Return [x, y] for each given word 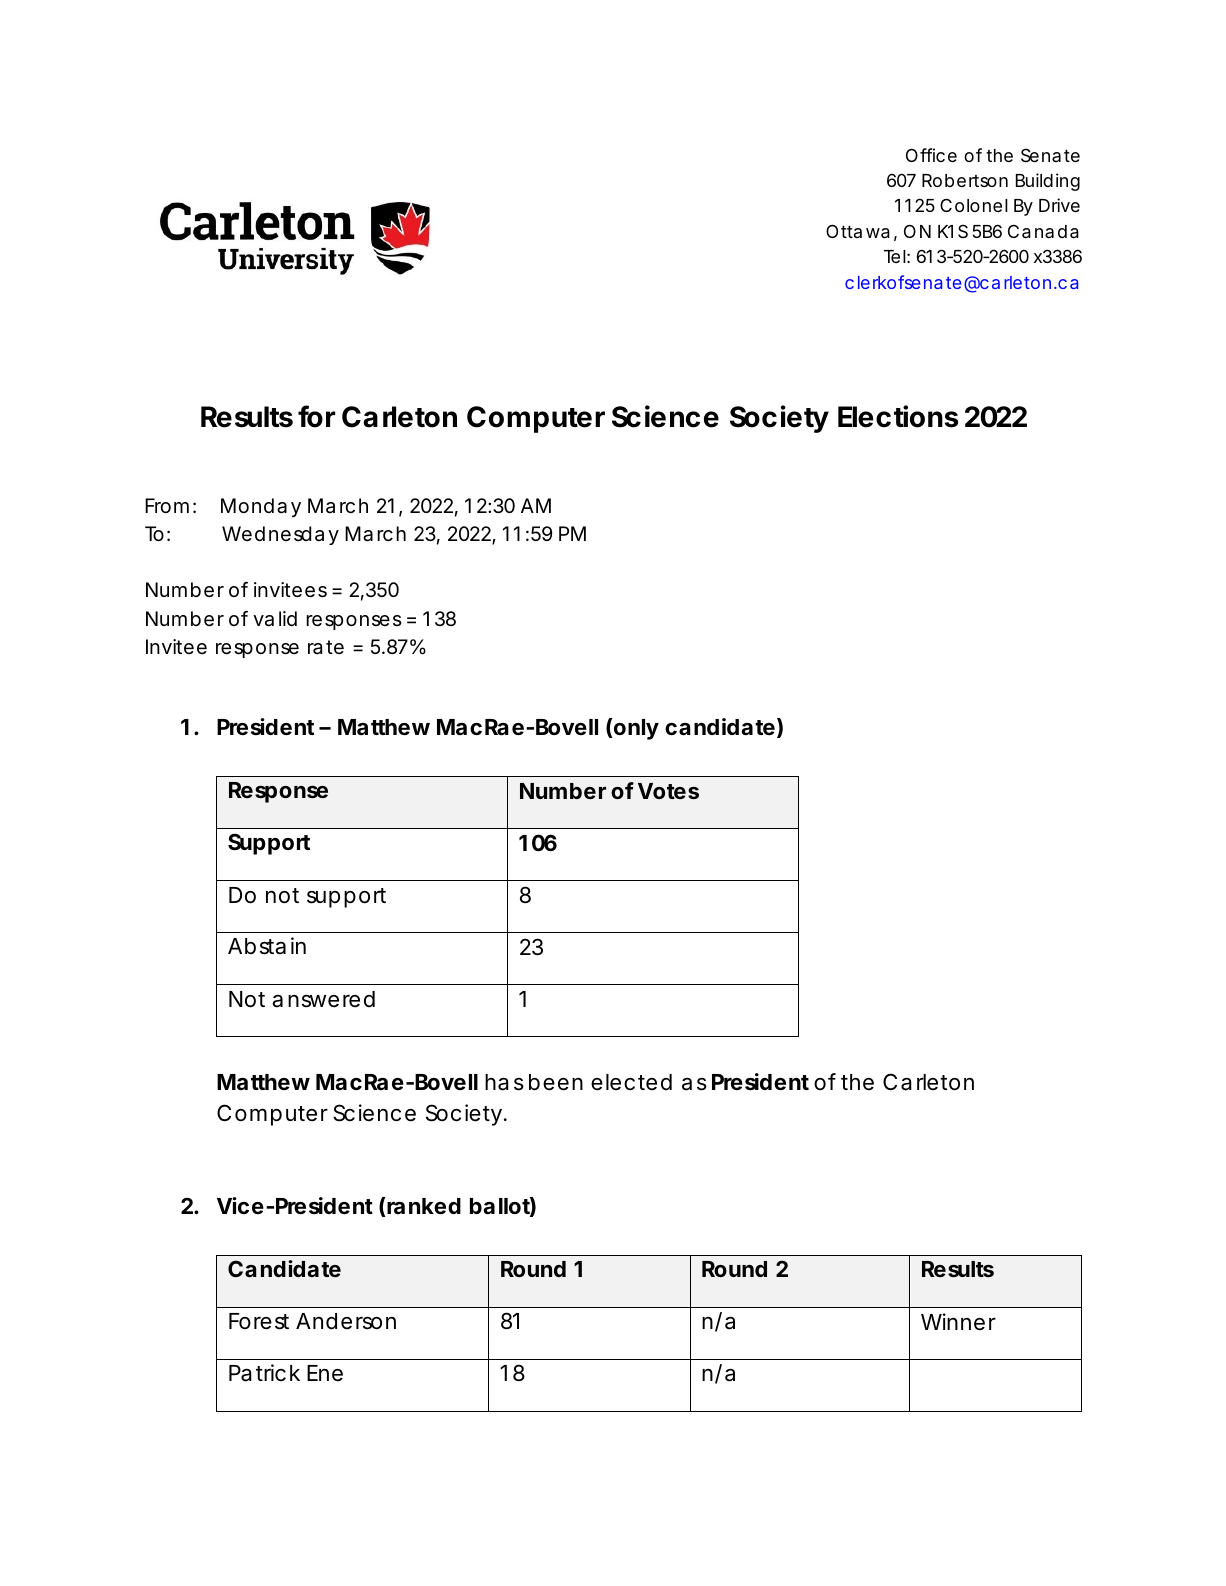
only [636, 729]
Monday [261, 507]
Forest [259, 1321]
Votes [668, 791]
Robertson [965, 180]
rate [326, 647]
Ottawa [858, 231]
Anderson [346, 1321]
